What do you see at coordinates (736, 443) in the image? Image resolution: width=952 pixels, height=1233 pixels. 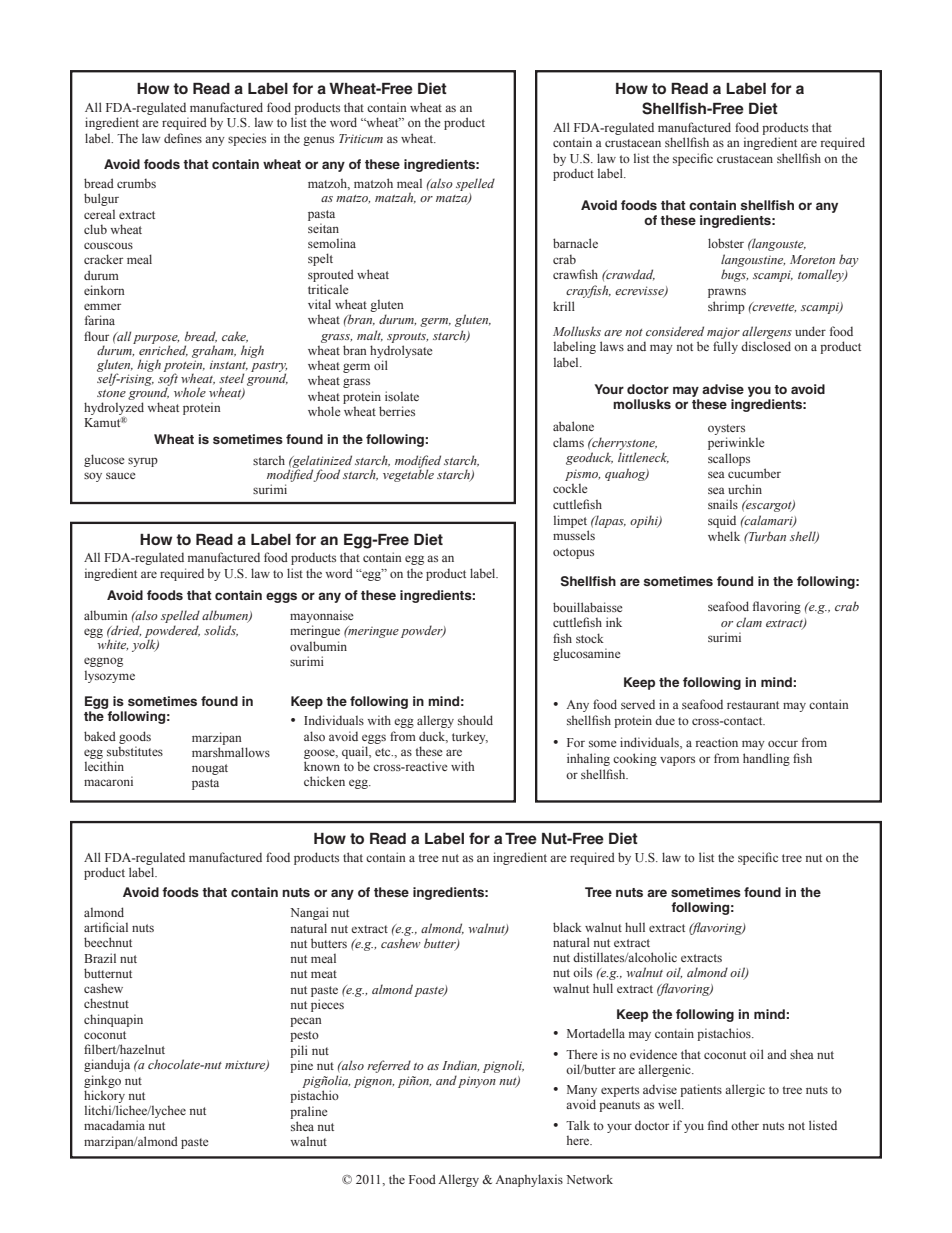 I see `periwinkle` at bounding box center [736, 443].
